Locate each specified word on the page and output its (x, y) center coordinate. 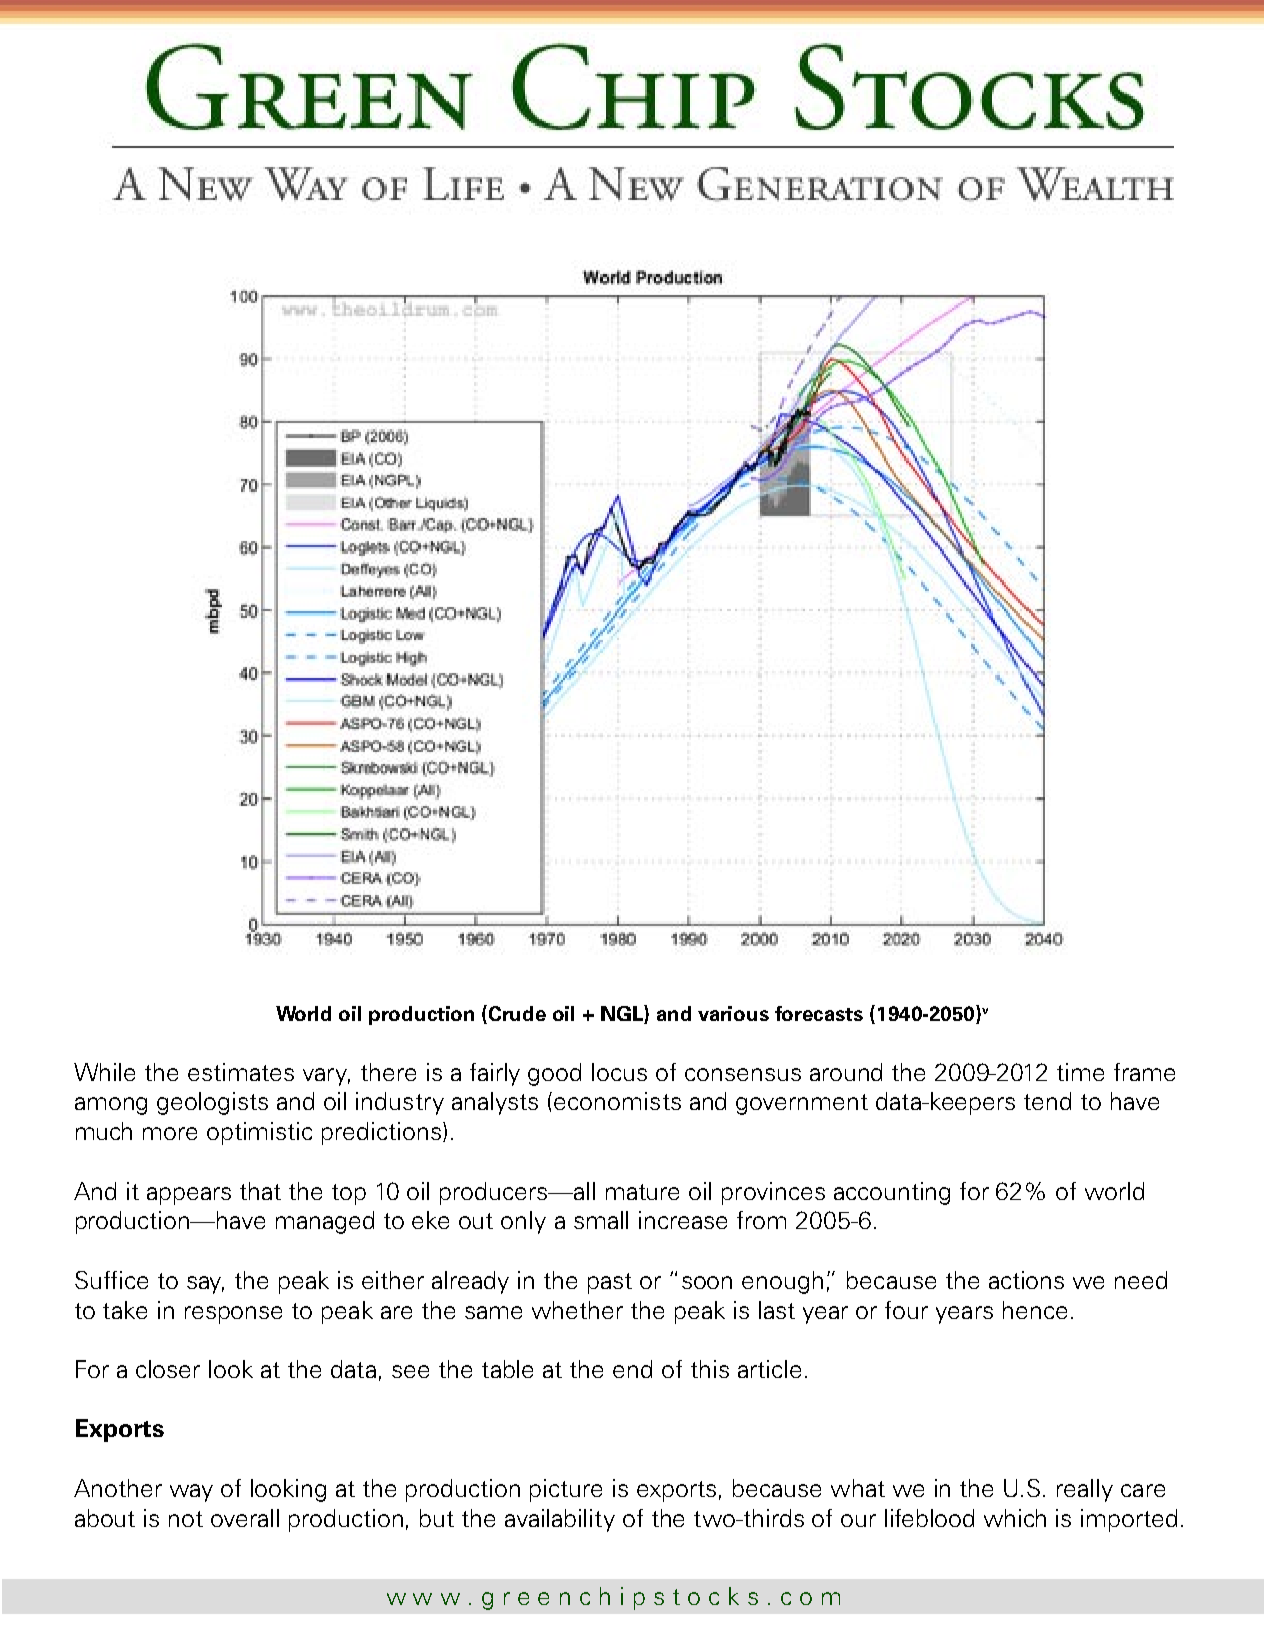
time (1080, 1072)
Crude (517, 1013)
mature (642, 1192)
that (260, 1191)
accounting (892, 1193)
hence (1035, 1310)
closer (168, 1369)
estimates (241, 1072)
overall (245, 1518)
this (710, 1369)
